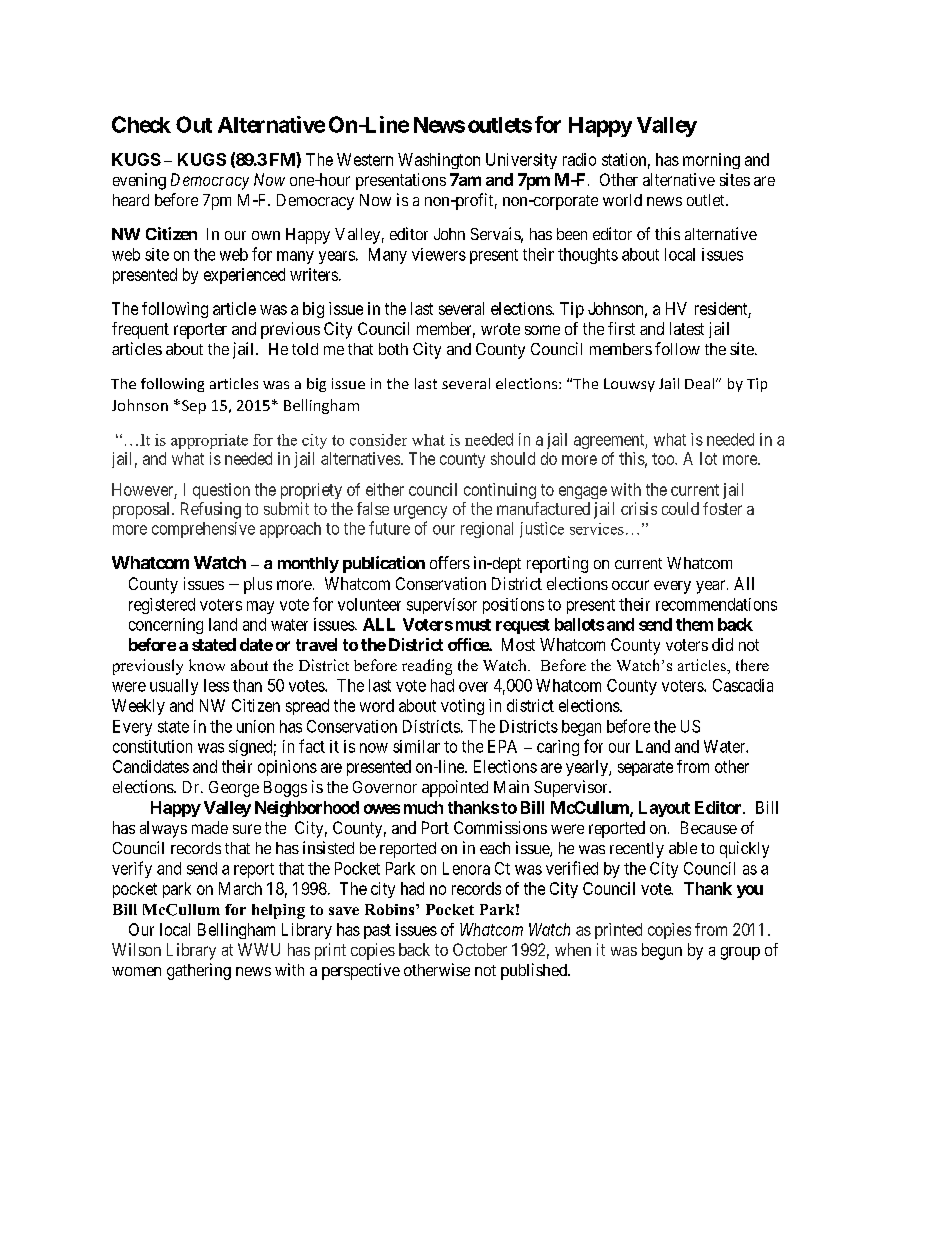  I want to click on Deal, so click(701, 383).
